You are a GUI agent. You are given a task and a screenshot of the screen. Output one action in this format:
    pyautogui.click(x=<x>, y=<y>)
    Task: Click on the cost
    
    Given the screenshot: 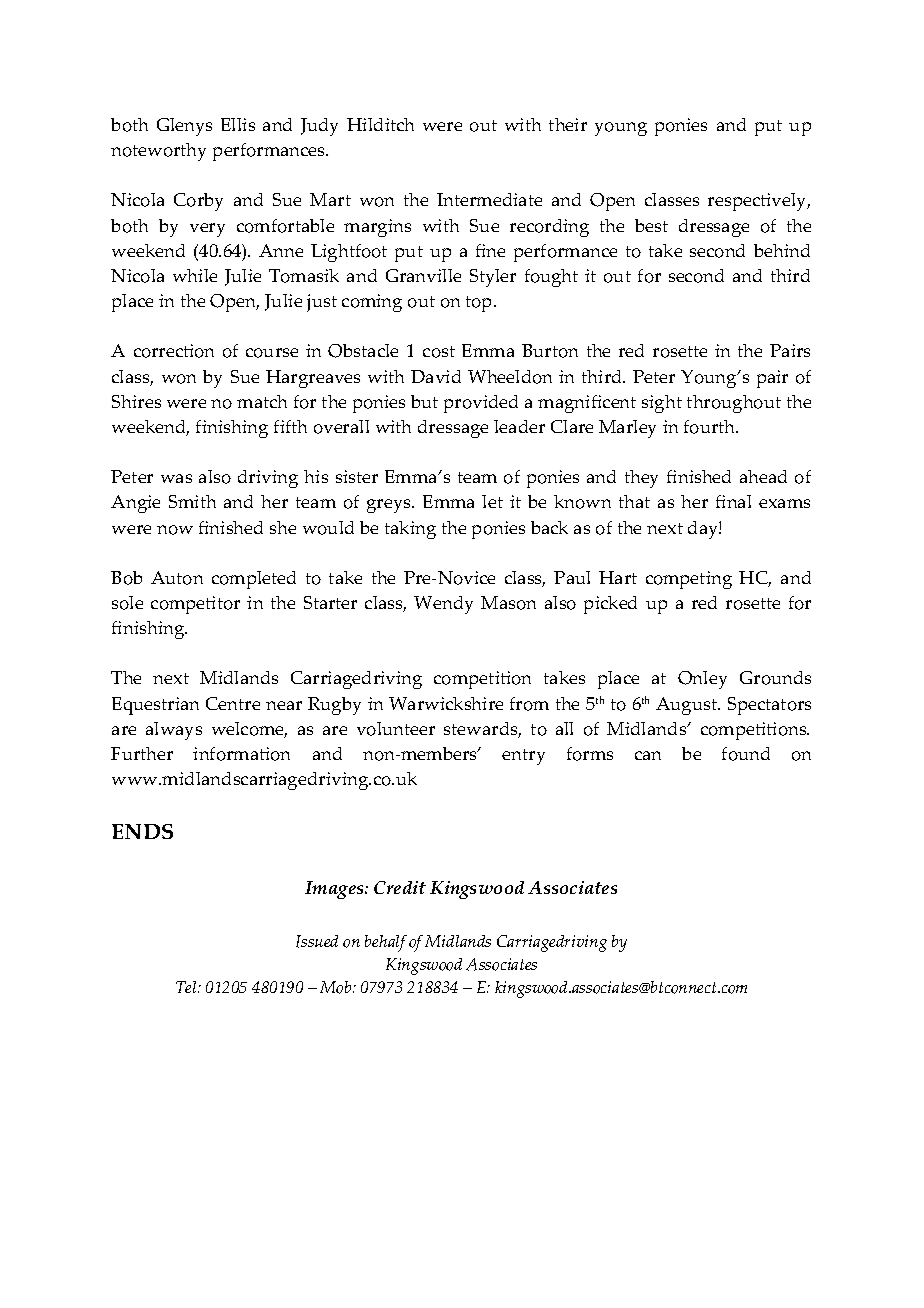 What is the action you would take?
    pyautogui.click(x=439, y=352)
